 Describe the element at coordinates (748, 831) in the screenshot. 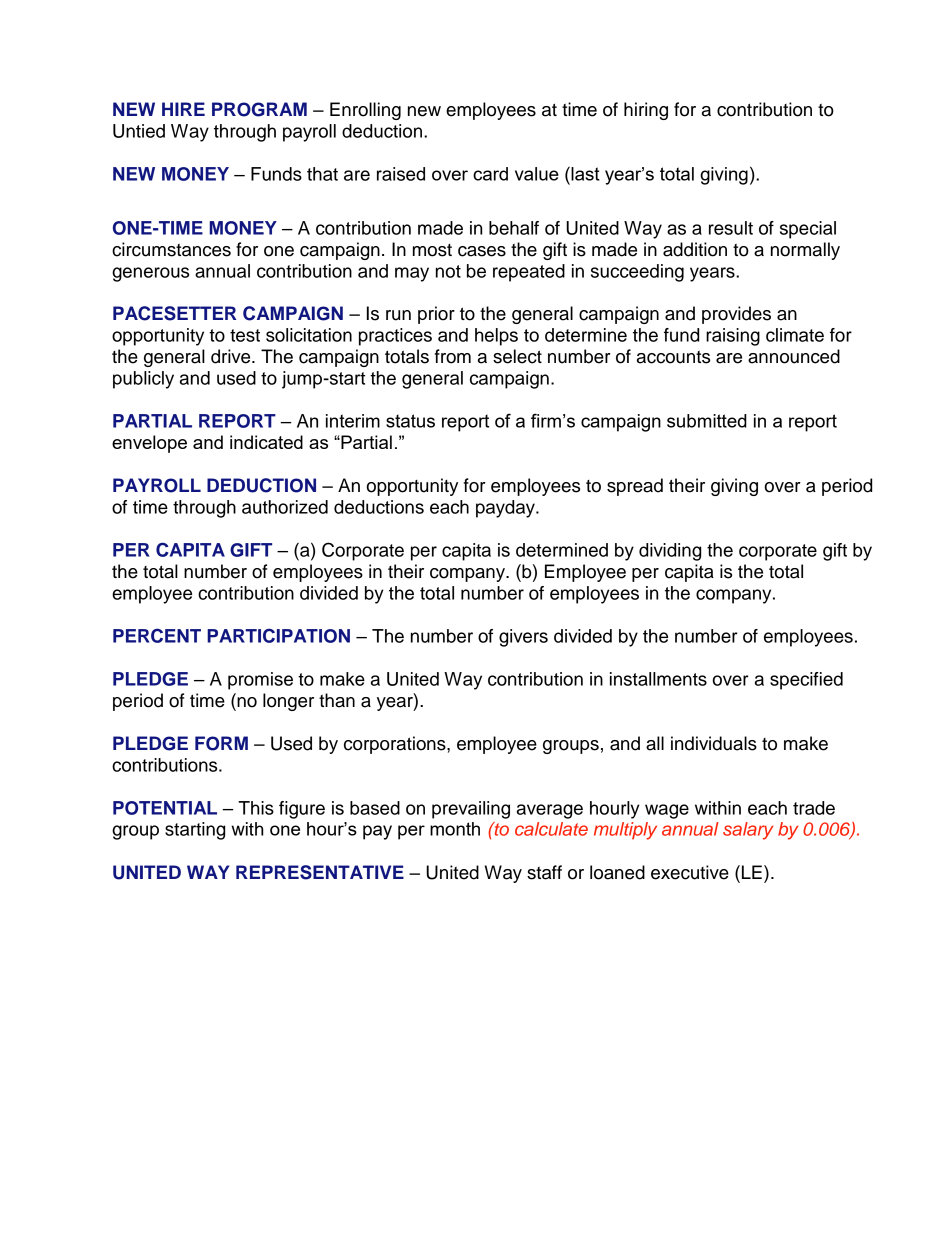

I see `salary` at that location.
